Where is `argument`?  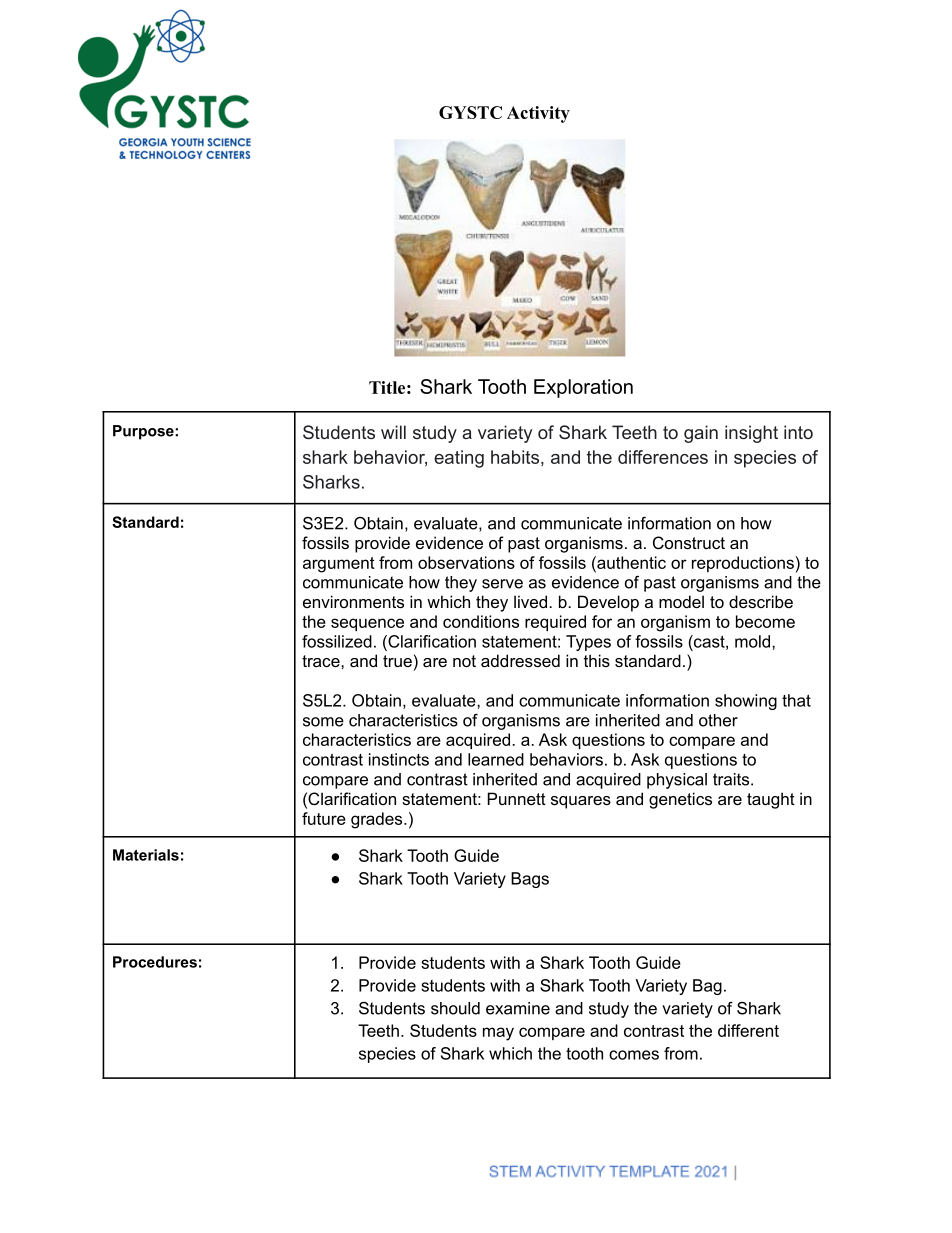 argument is located at coordinates (339, 565).
